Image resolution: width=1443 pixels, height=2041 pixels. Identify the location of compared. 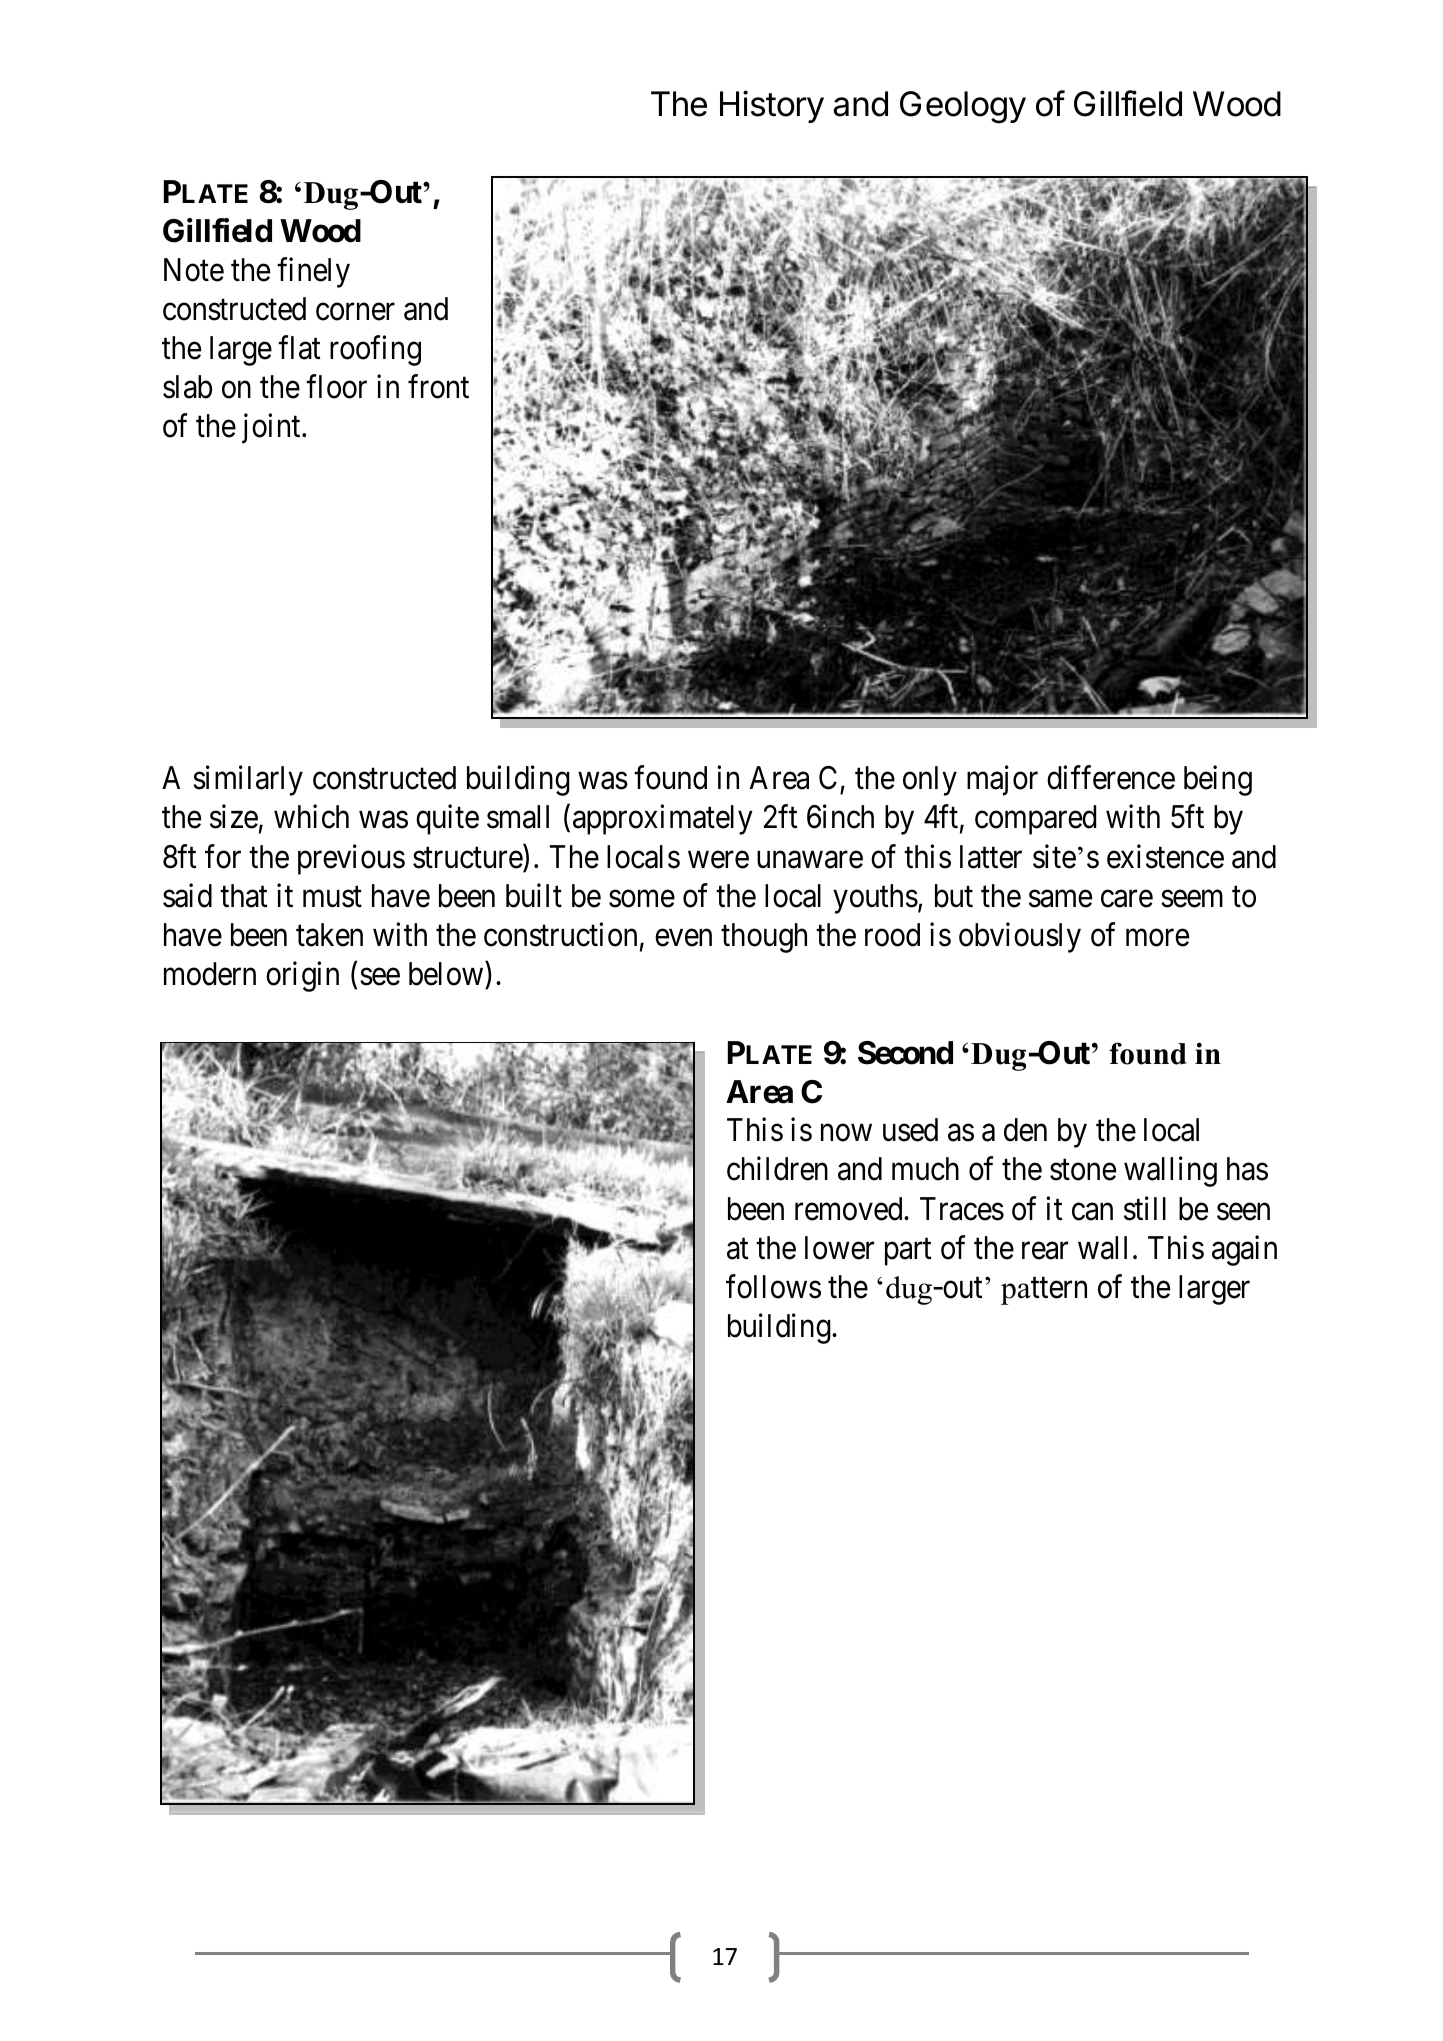
(1035, 820).
